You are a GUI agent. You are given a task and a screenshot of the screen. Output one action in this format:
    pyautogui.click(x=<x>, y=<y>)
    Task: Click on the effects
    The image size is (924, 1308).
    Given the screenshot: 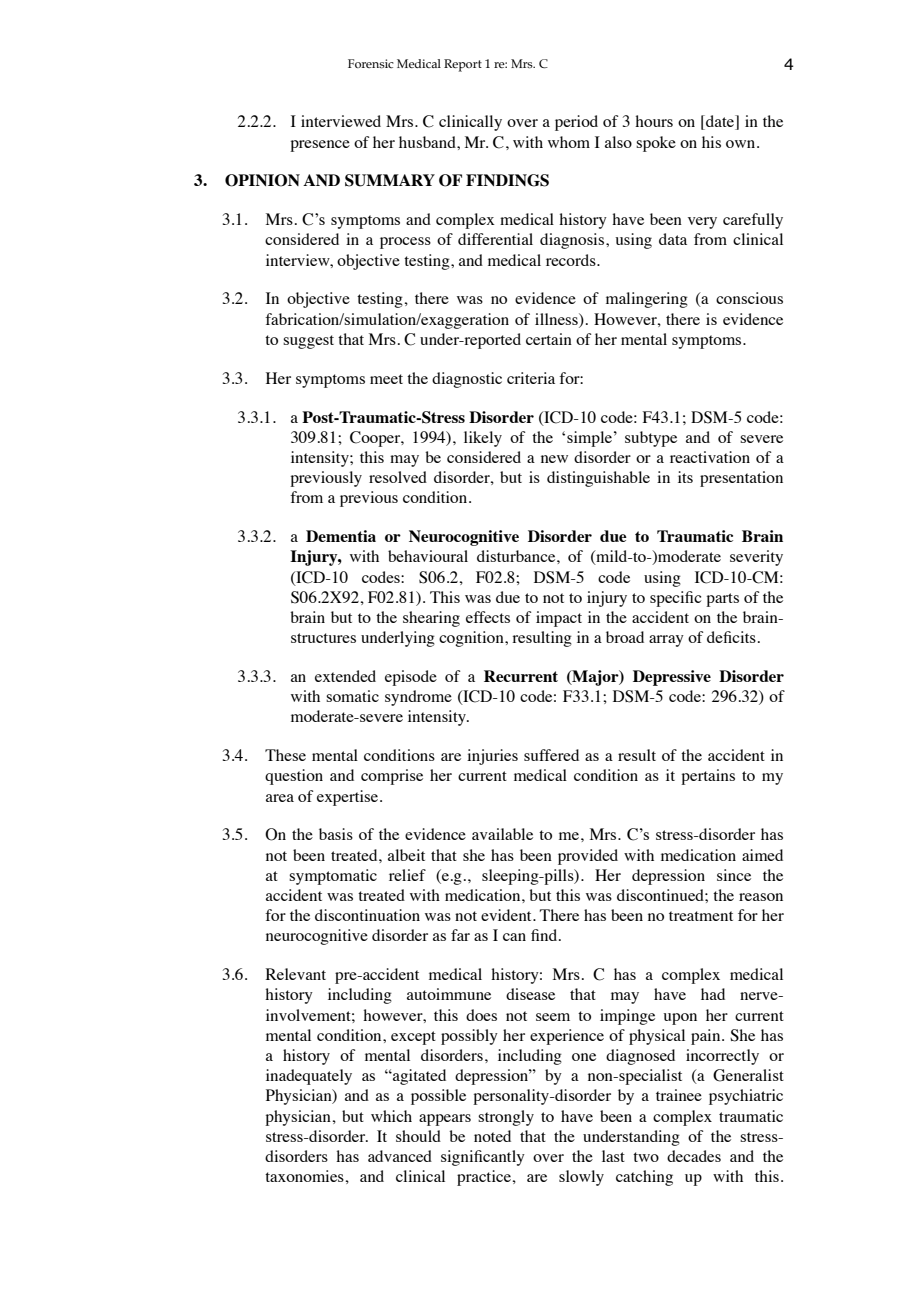 What is the action you would take?
    pyautogui.click(x=488, y=617)
